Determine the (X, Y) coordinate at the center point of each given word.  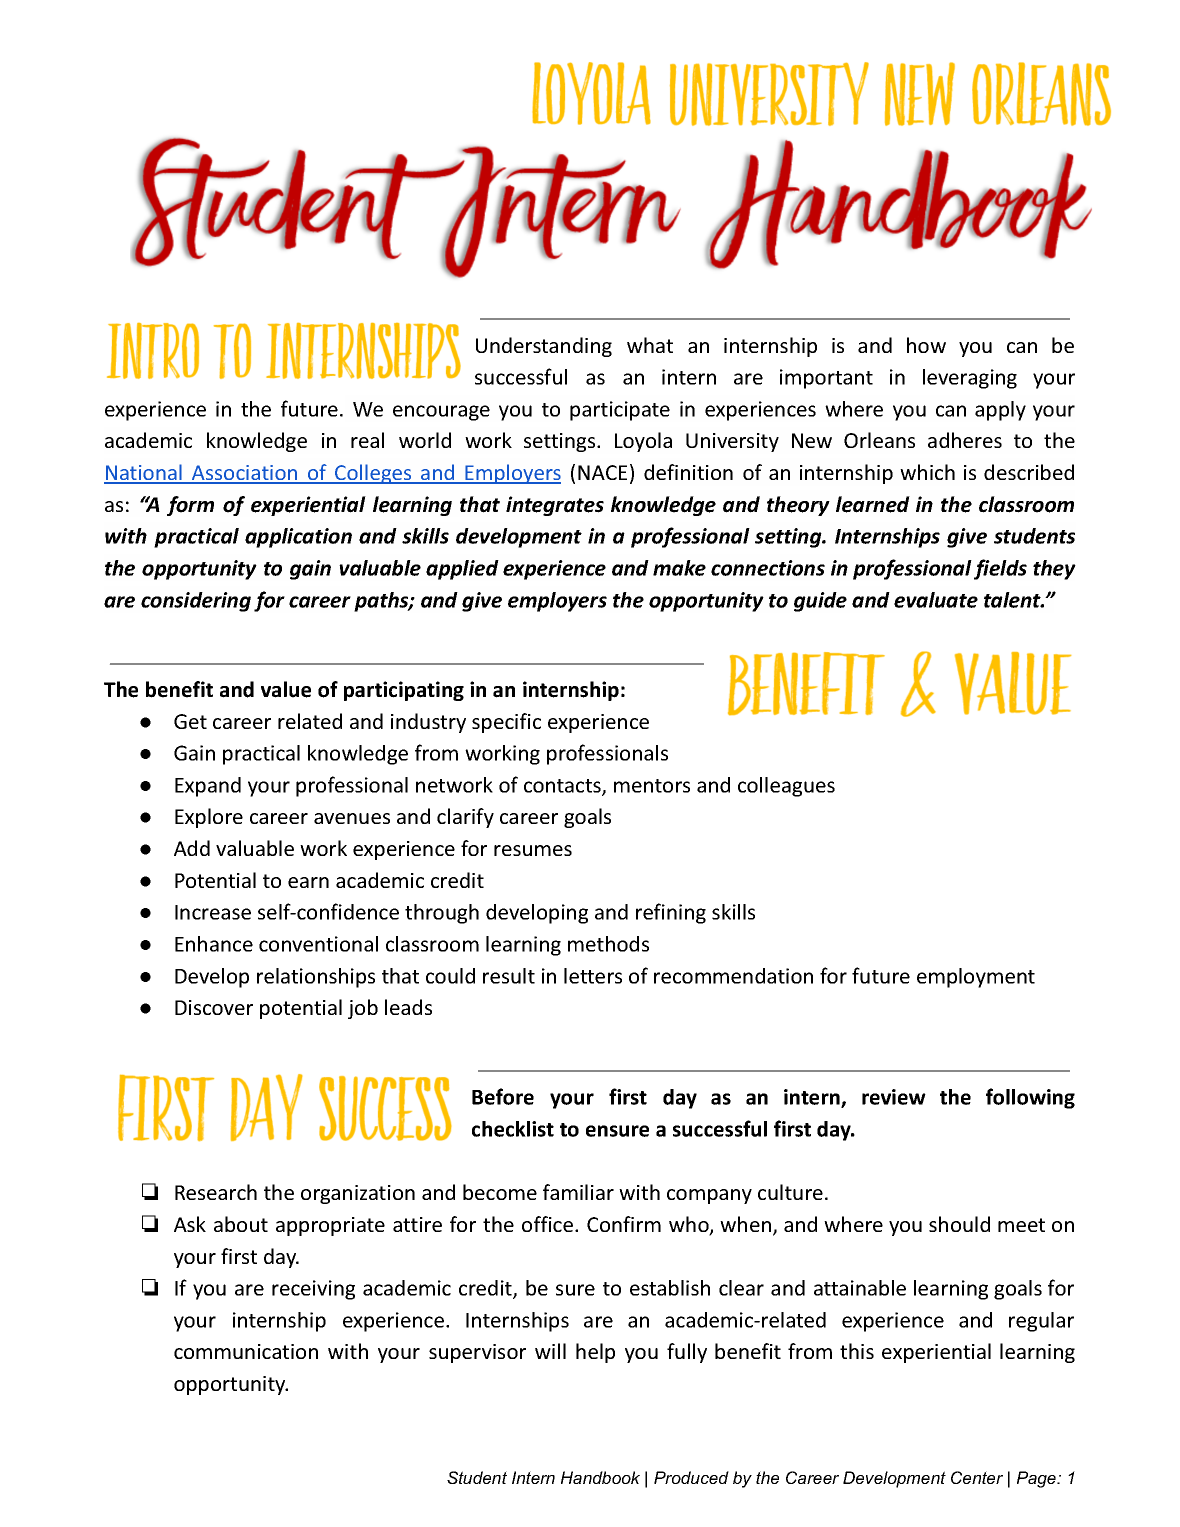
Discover (214, 1007)
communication (246, 1351)
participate (620, 411)
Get (190, 721)
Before (503, 1096)
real (367, 440)
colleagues (786, 787)
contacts (563, 787)
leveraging (970, 379)
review (894, 1097)
